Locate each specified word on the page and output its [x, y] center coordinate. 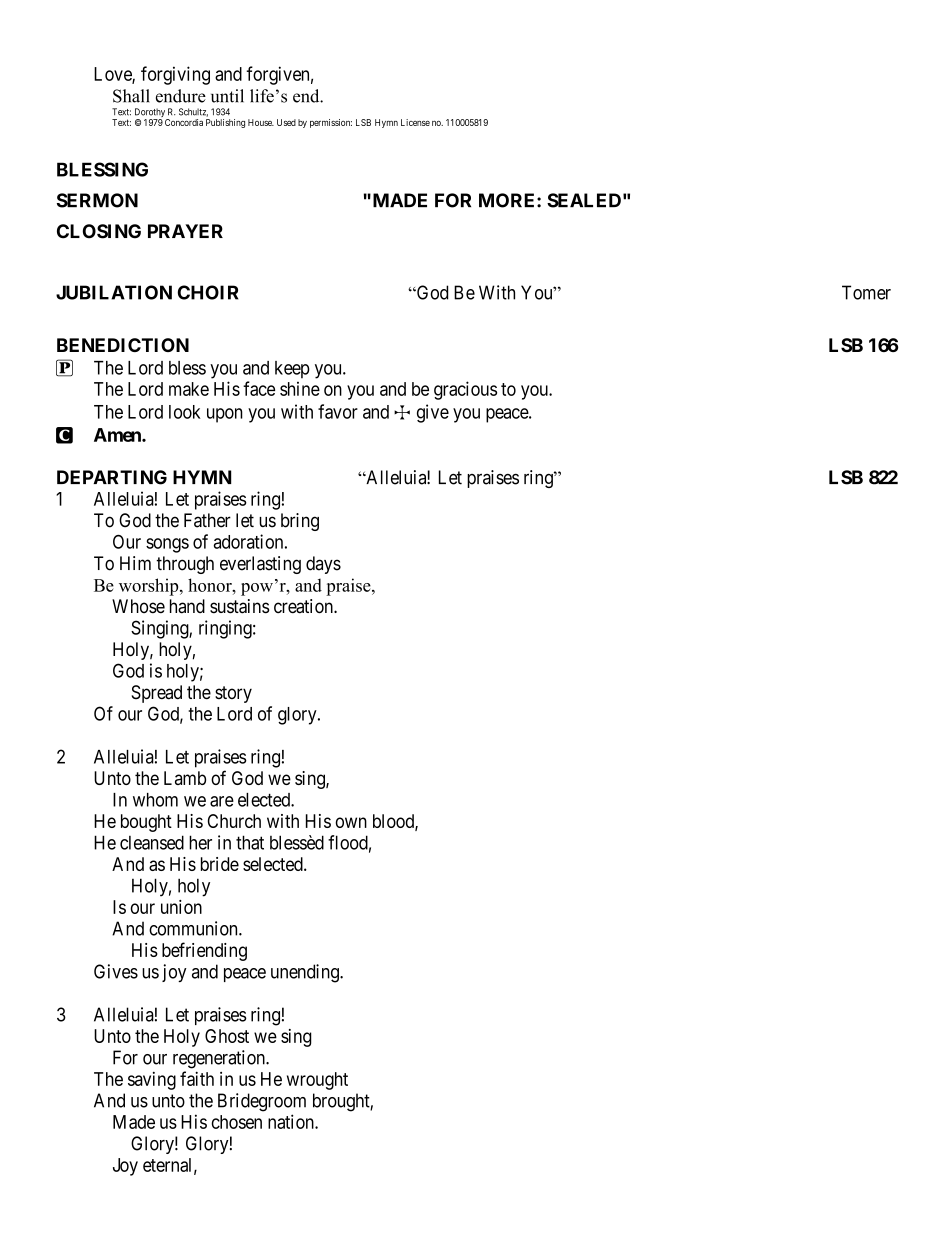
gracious [465, 390]
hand [187, 606]
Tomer [866, 292]
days [323, 565]
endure [181, 96]
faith [197, 1078]
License [415, 122]
